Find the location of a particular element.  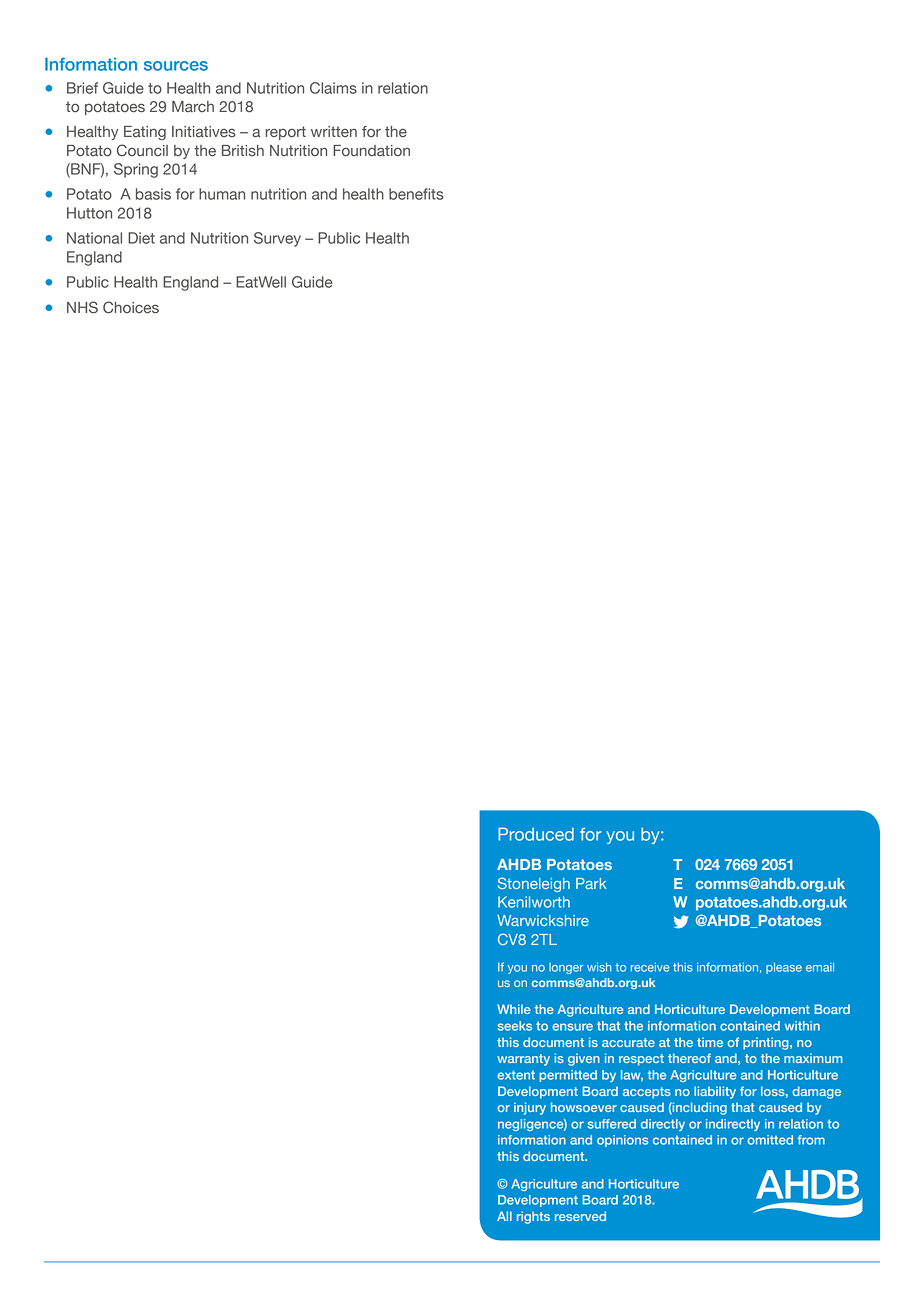

within is located at coordinates (802, 1026).
